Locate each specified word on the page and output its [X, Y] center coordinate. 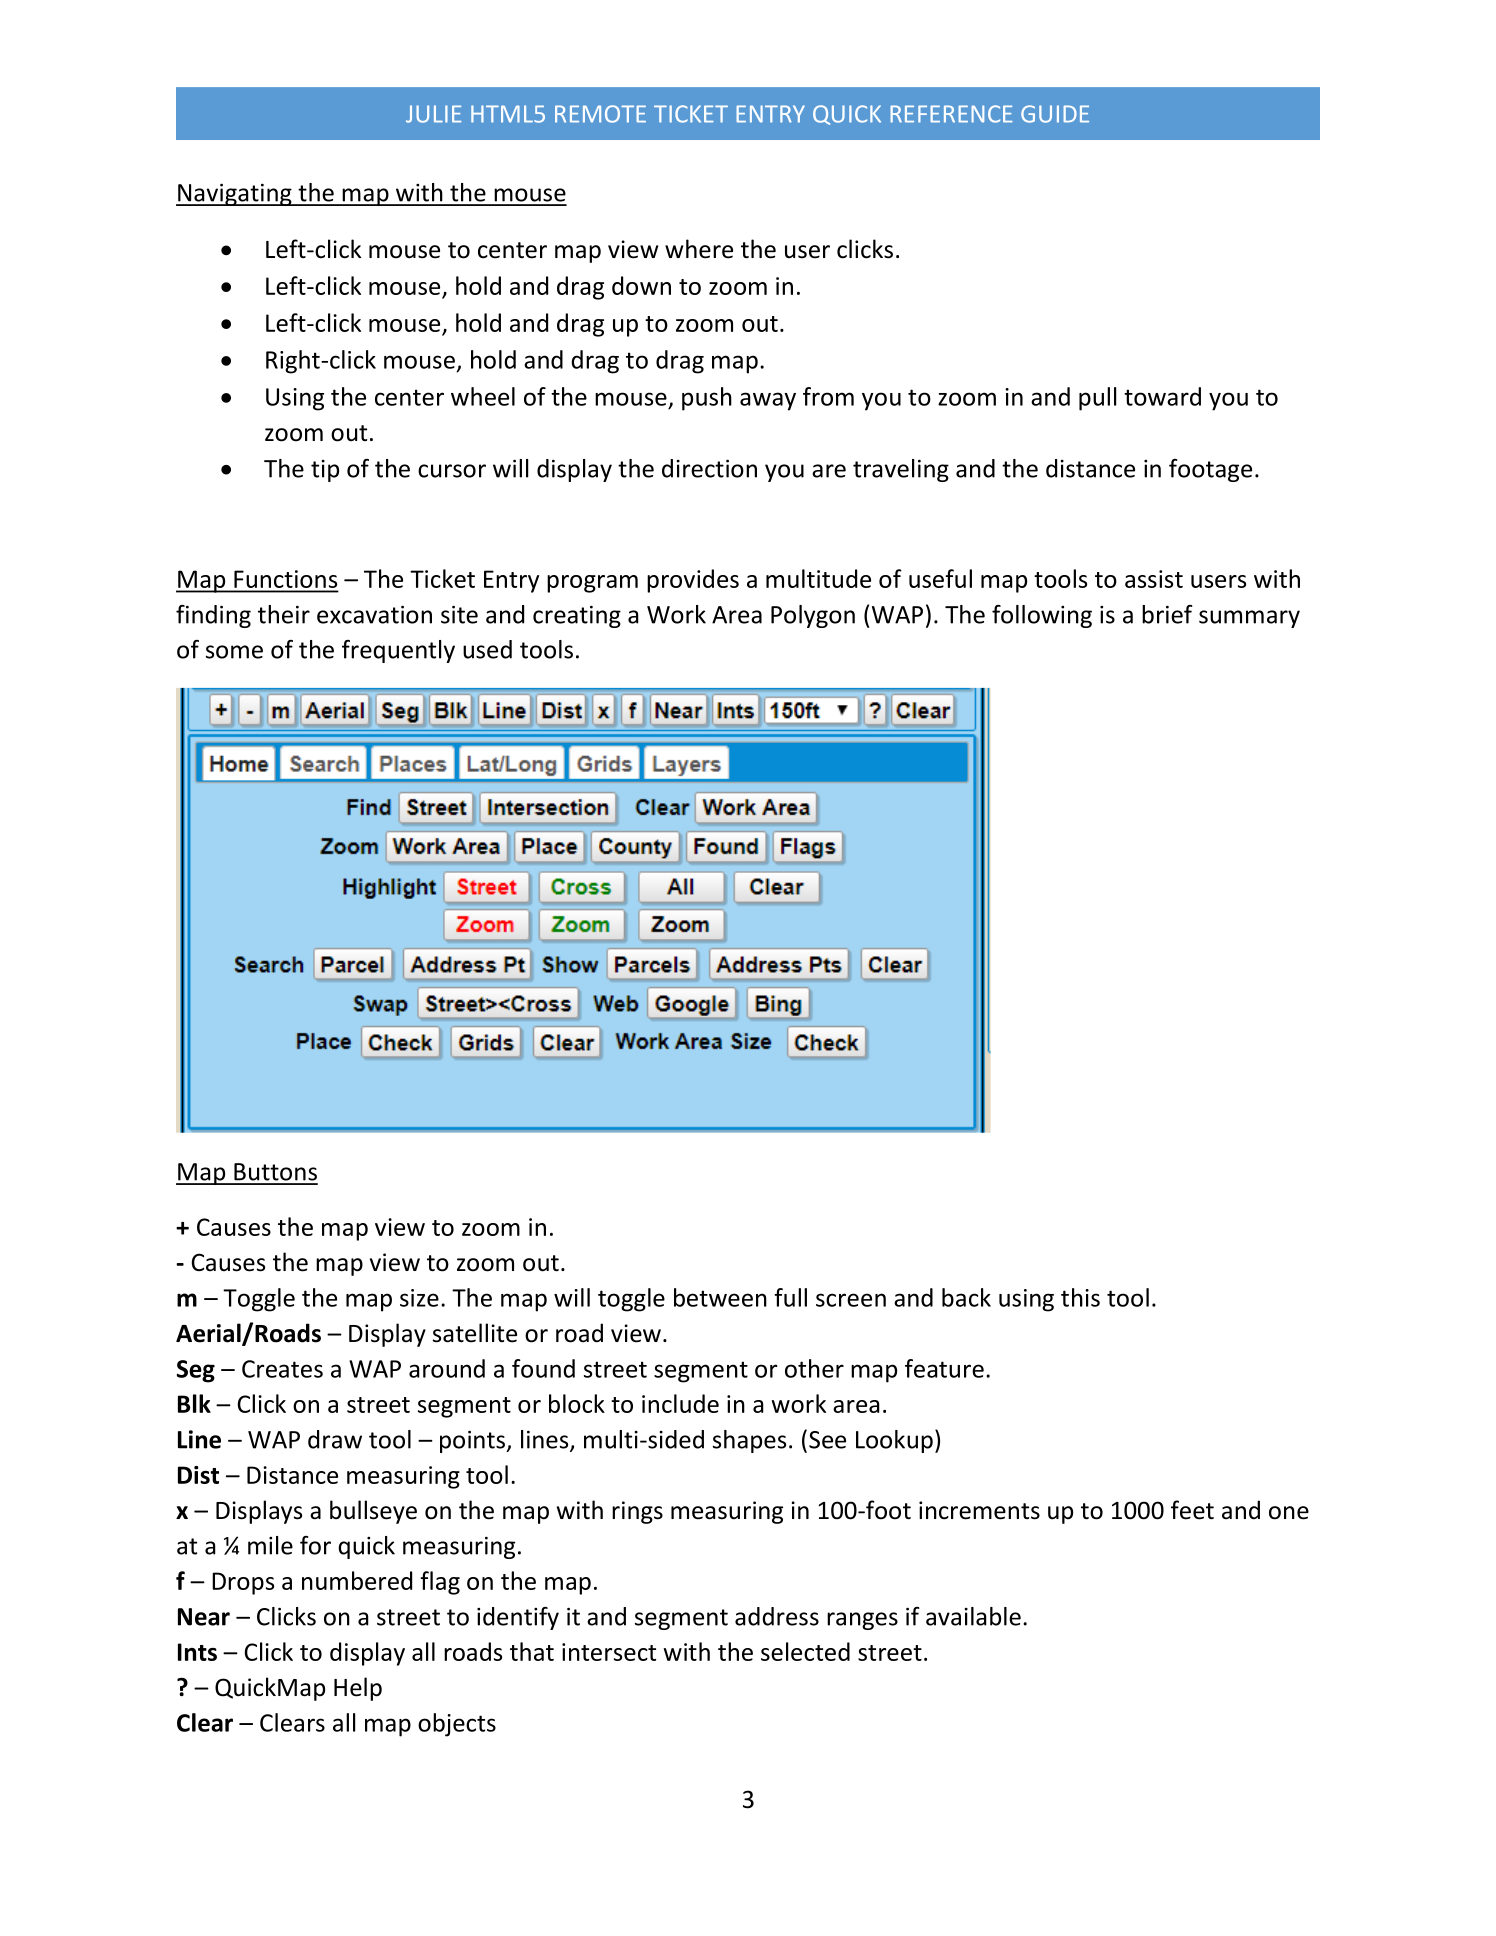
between [720, 1297]
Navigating [235, 194]
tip [325, 471]
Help [358, 1689]
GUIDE [1055, 114]
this [1080, 1297]
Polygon [813, 616]
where [699, 249]
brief [1167, 614]
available [973, 1616]
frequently [398, 651]
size [419, 1298]
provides [693, 581]
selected [805, 1651]
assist [1154, 579]
